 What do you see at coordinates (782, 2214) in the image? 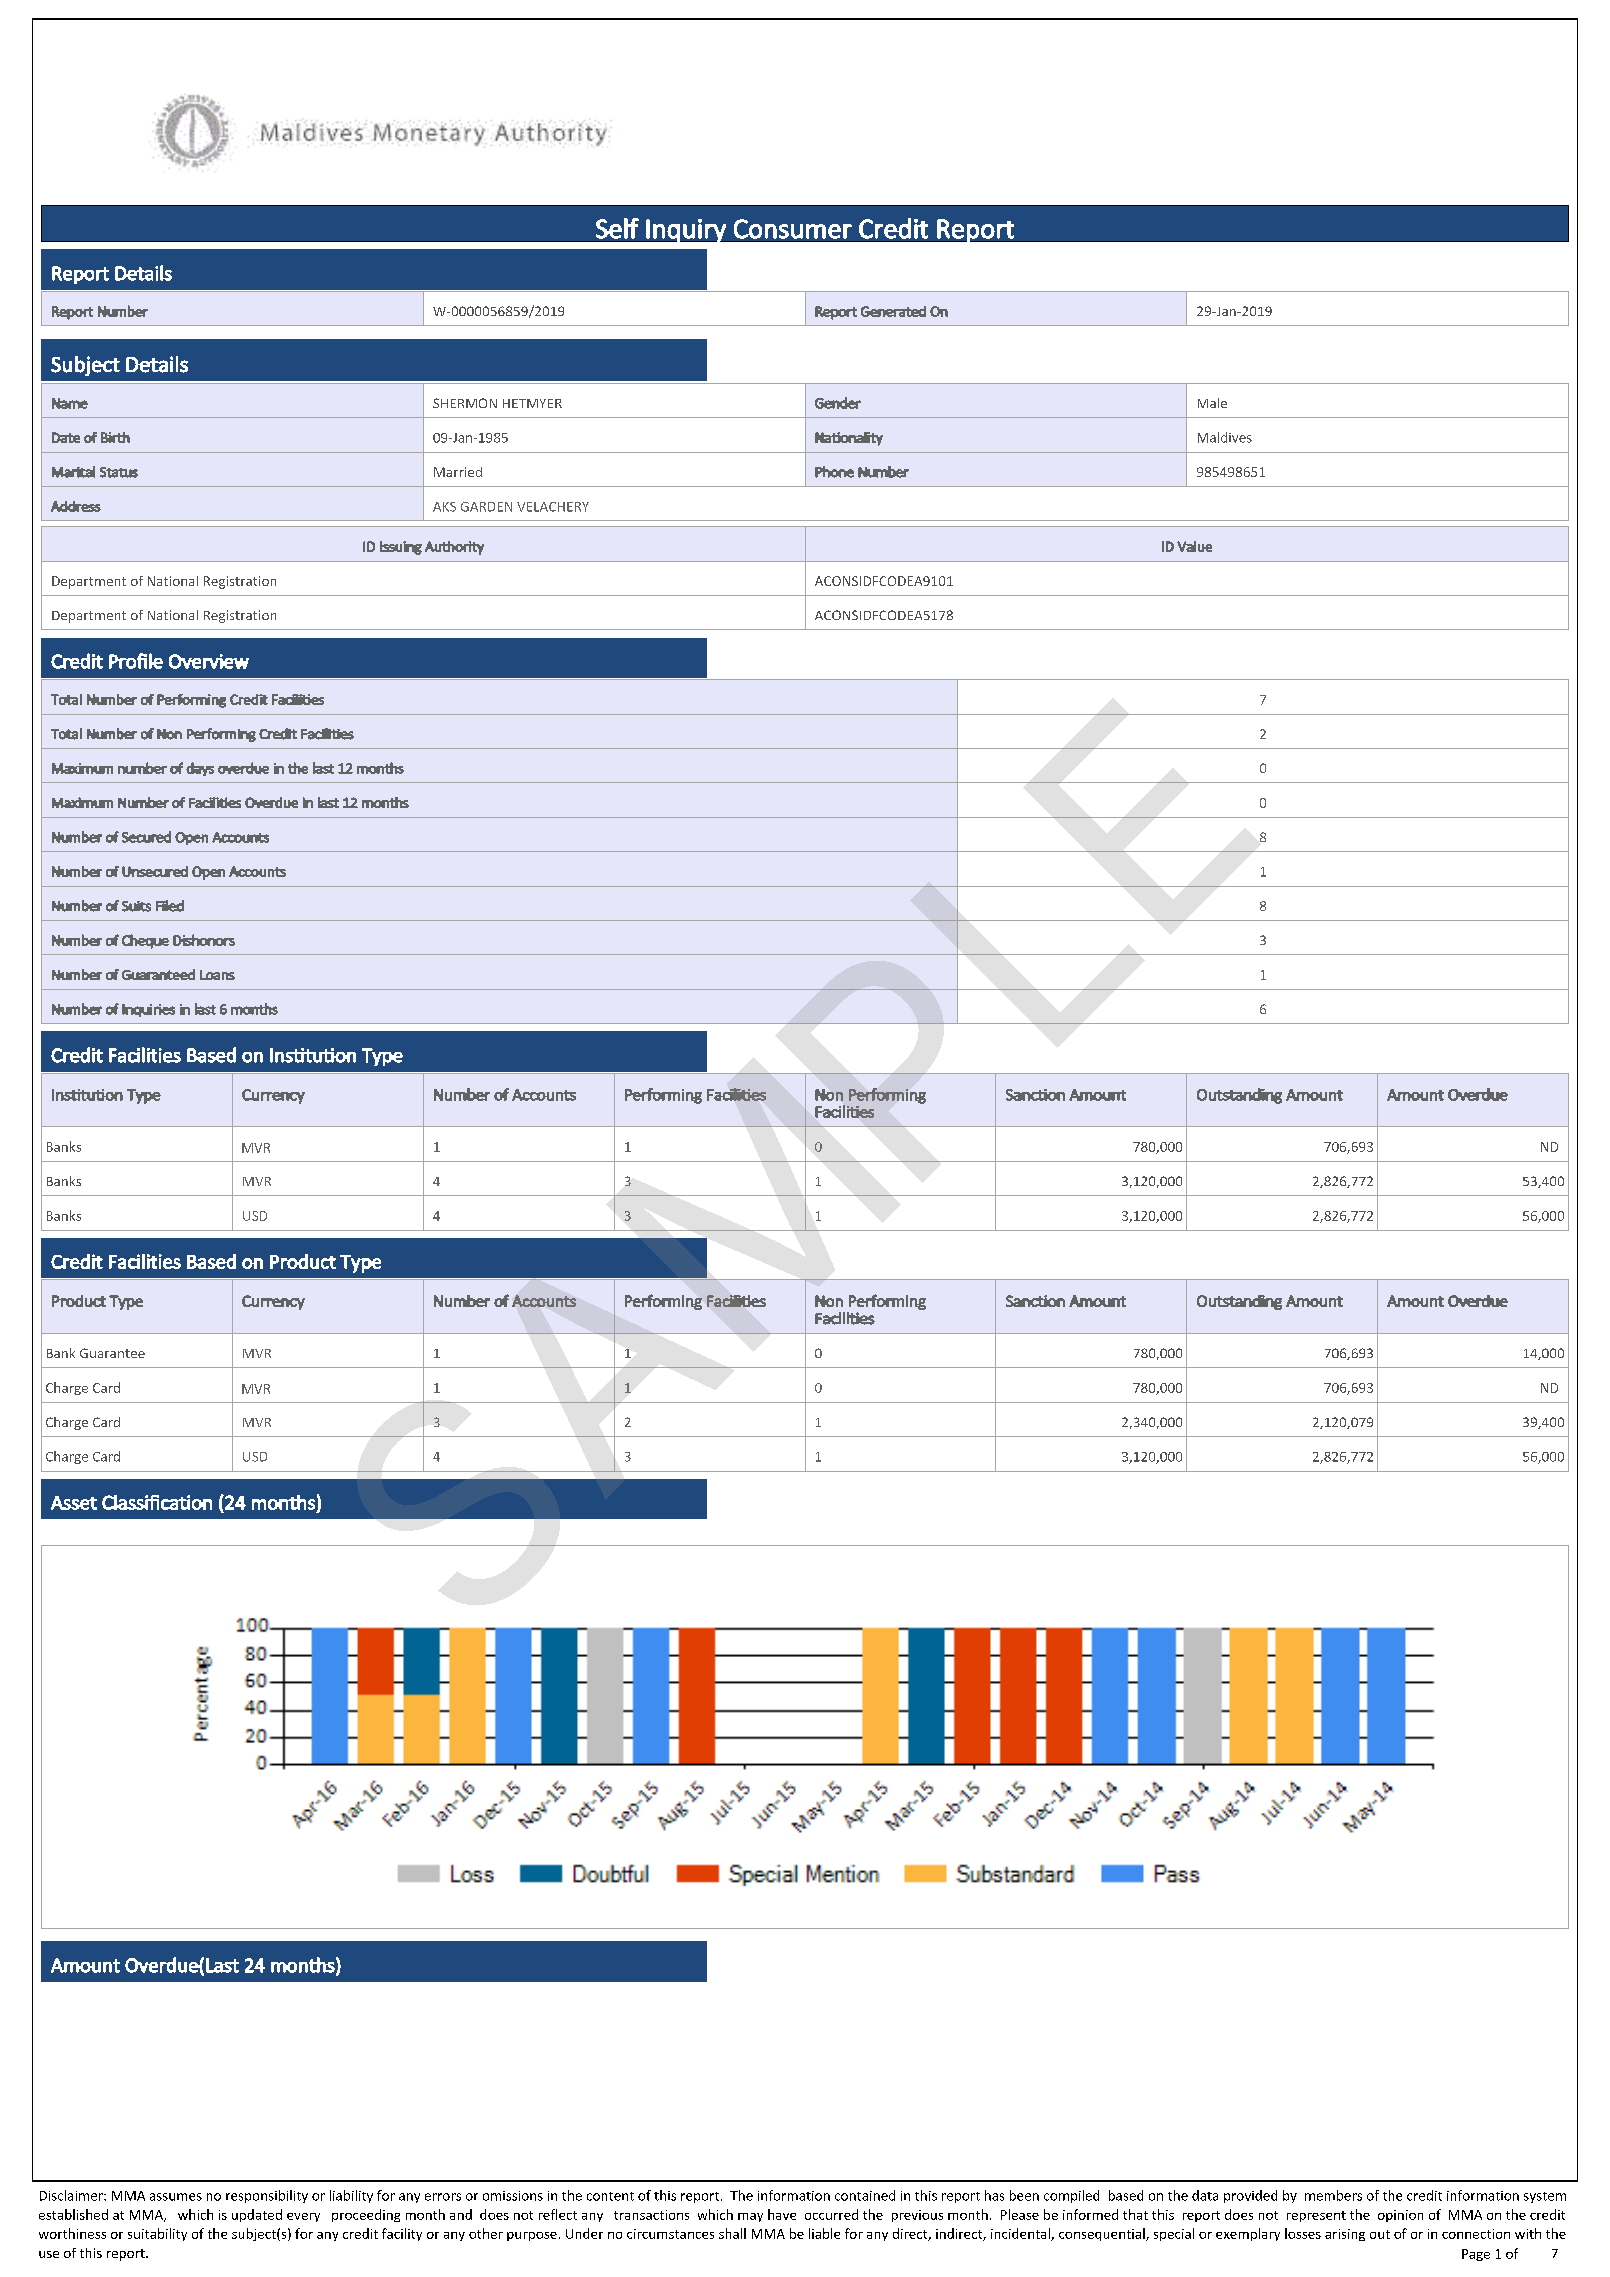
I see `have` at bounding box center [782, 2214].
